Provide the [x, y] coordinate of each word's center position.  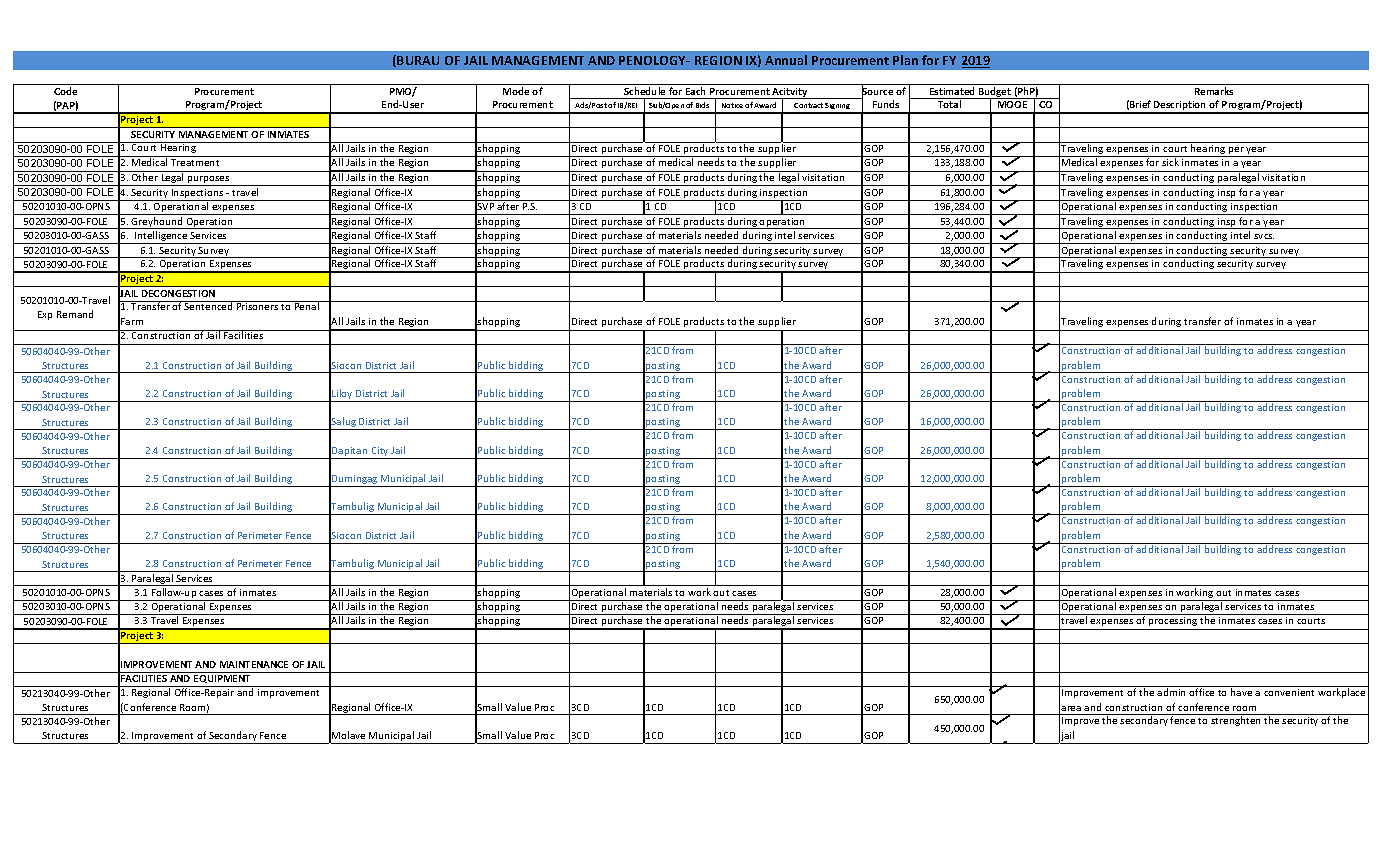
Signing [838, 108]
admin [1171, 692]
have [1241, 692]
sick [1170, 162]
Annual [786, 60]
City [380, 453]
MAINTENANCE [254, 664]
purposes [209, 181]
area [1071, 708]
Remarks [1214, 91]
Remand [75, 314]
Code [65, 91]
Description [1180, 107]
